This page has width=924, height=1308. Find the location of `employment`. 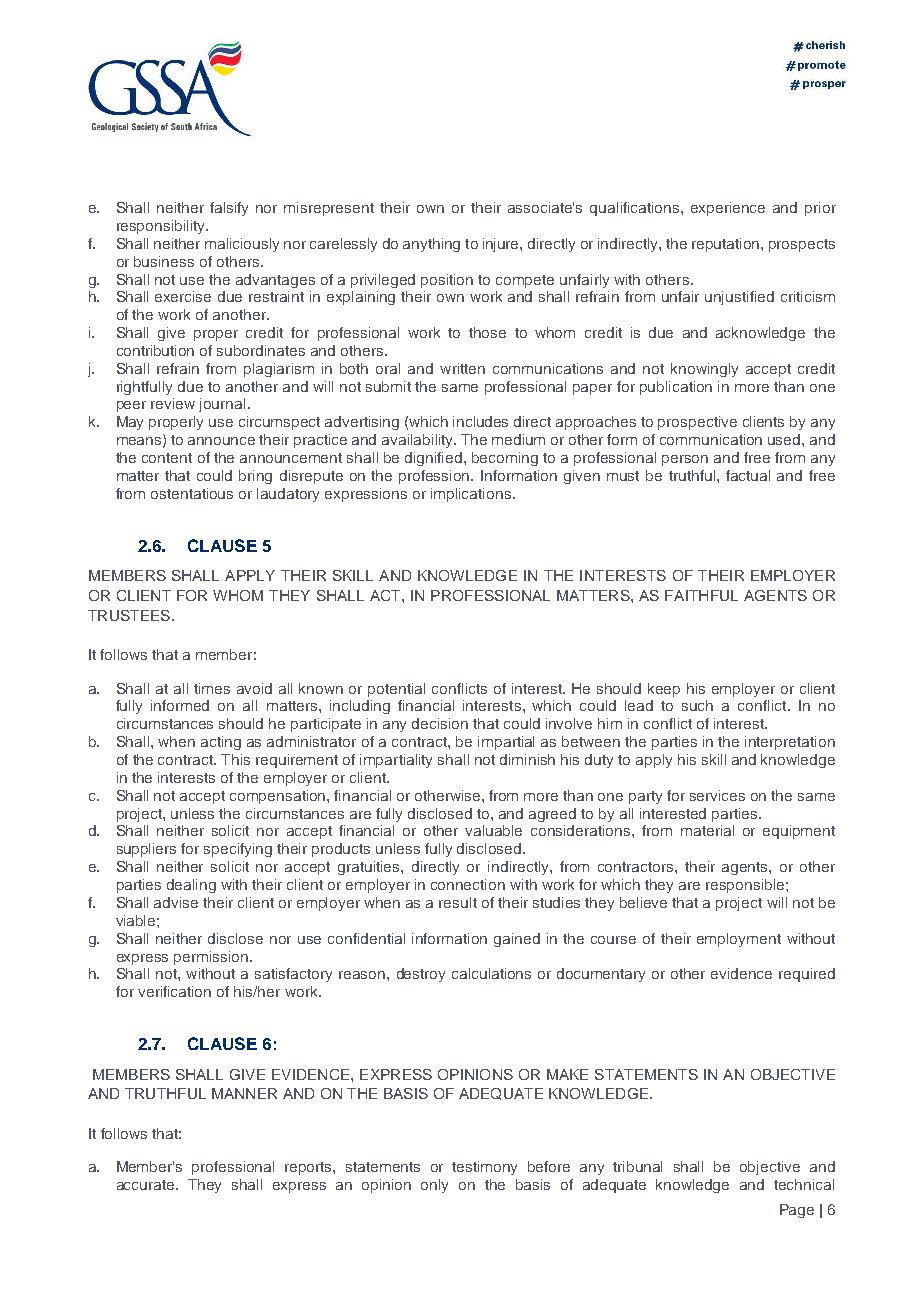

employment is located at coordinates (739, 940).
